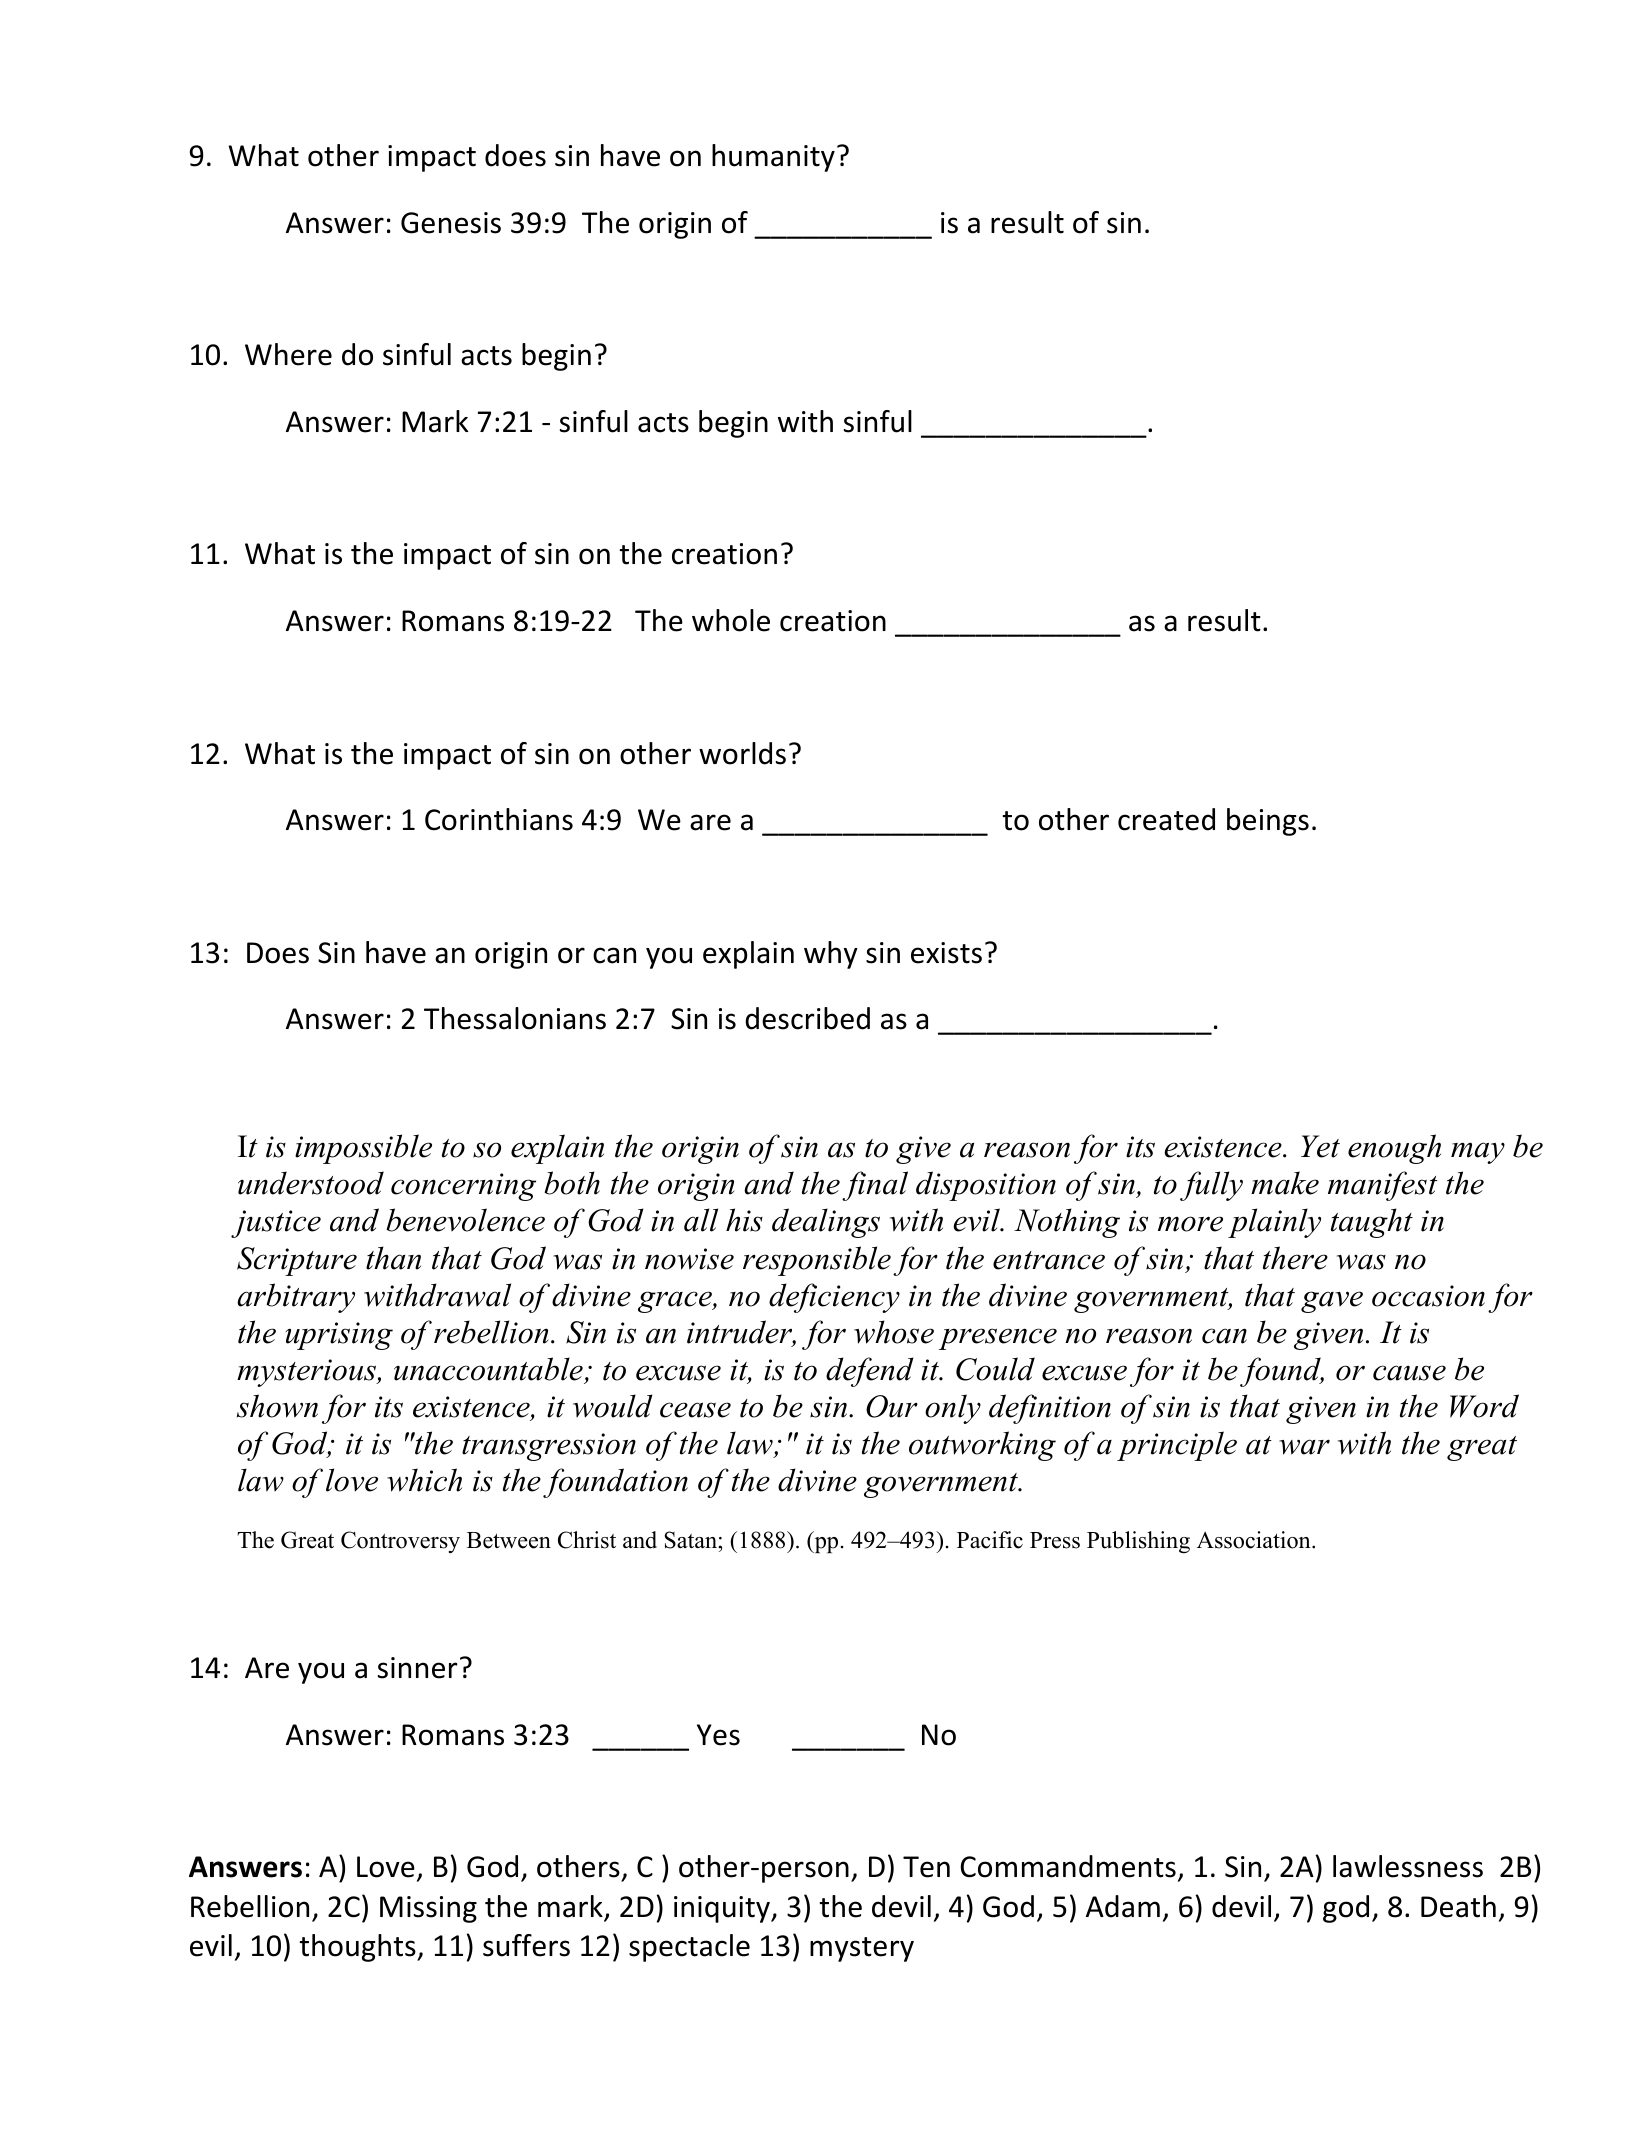 The width and height of the document is (1646, 2131). Describe the element at coordinates (1332, 1302) in the document. I see `gave` at that location.
